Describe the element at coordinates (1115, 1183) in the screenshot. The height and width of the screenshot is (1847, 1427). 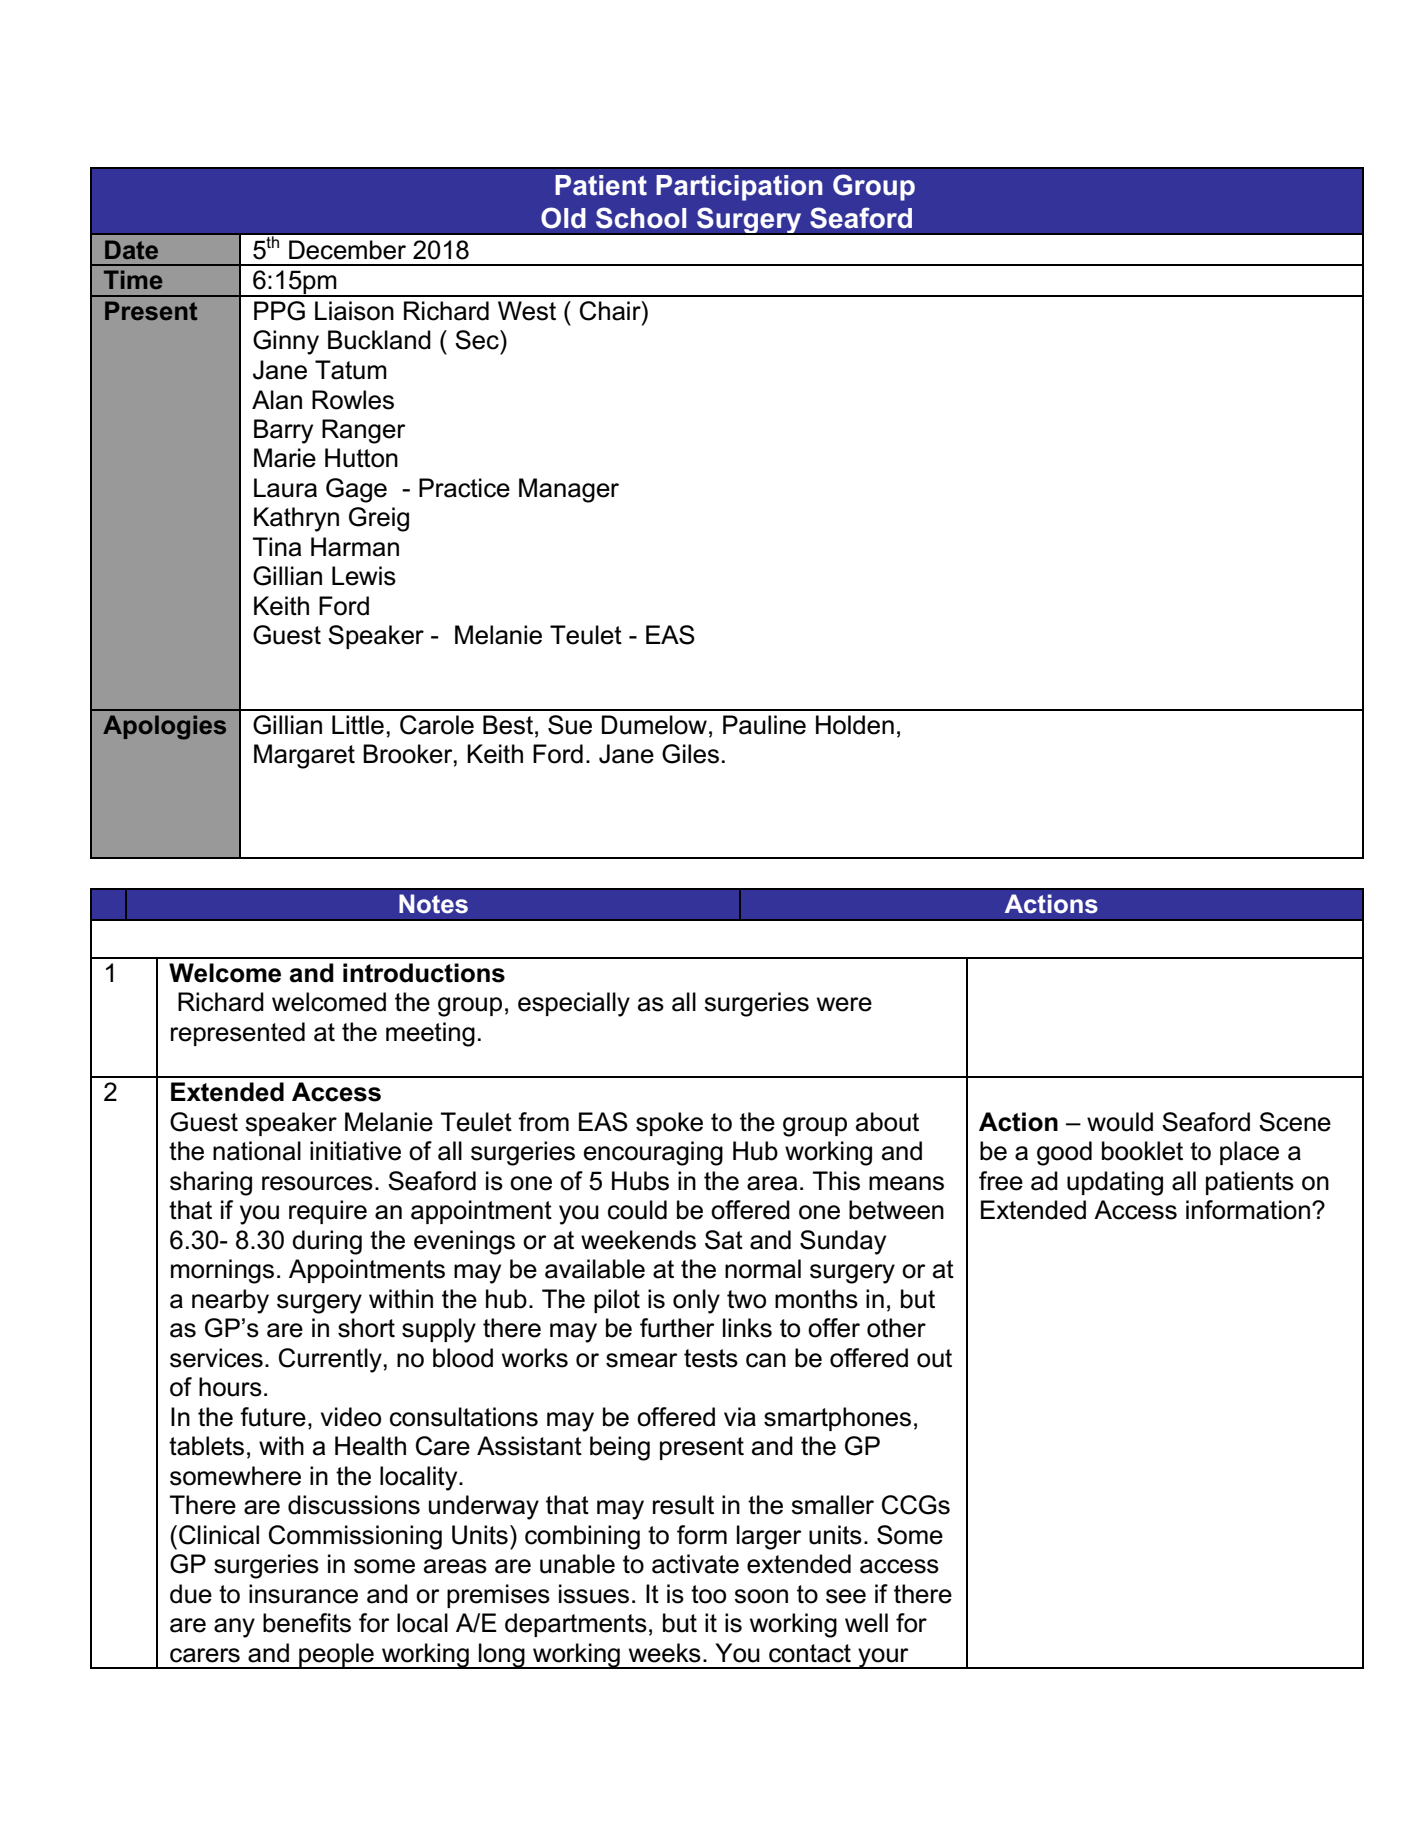
I see `updating` at that location.
